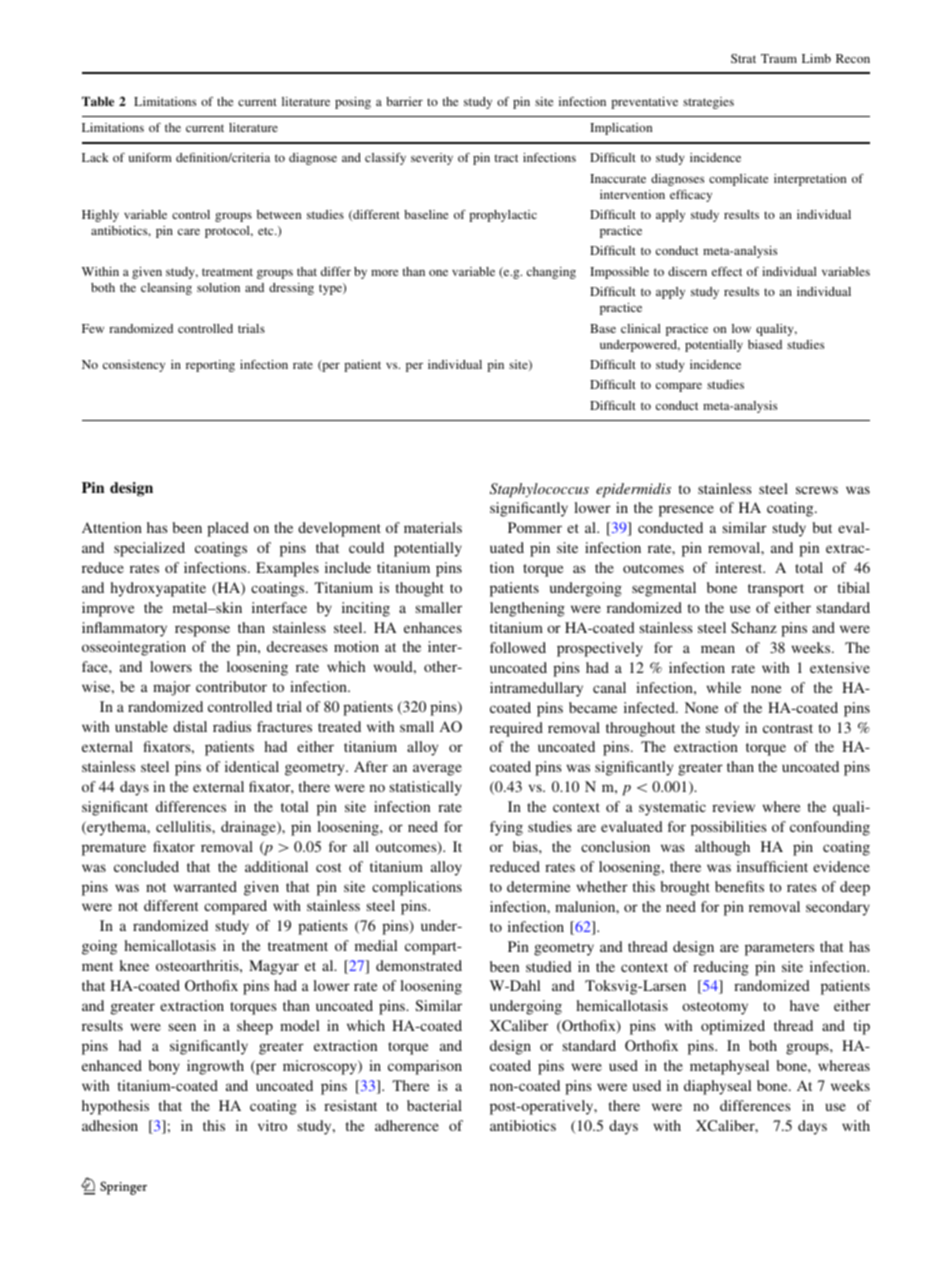  Describe the element at coordinates (816, 58) in the screenshot. I see `Limb` at that location.
